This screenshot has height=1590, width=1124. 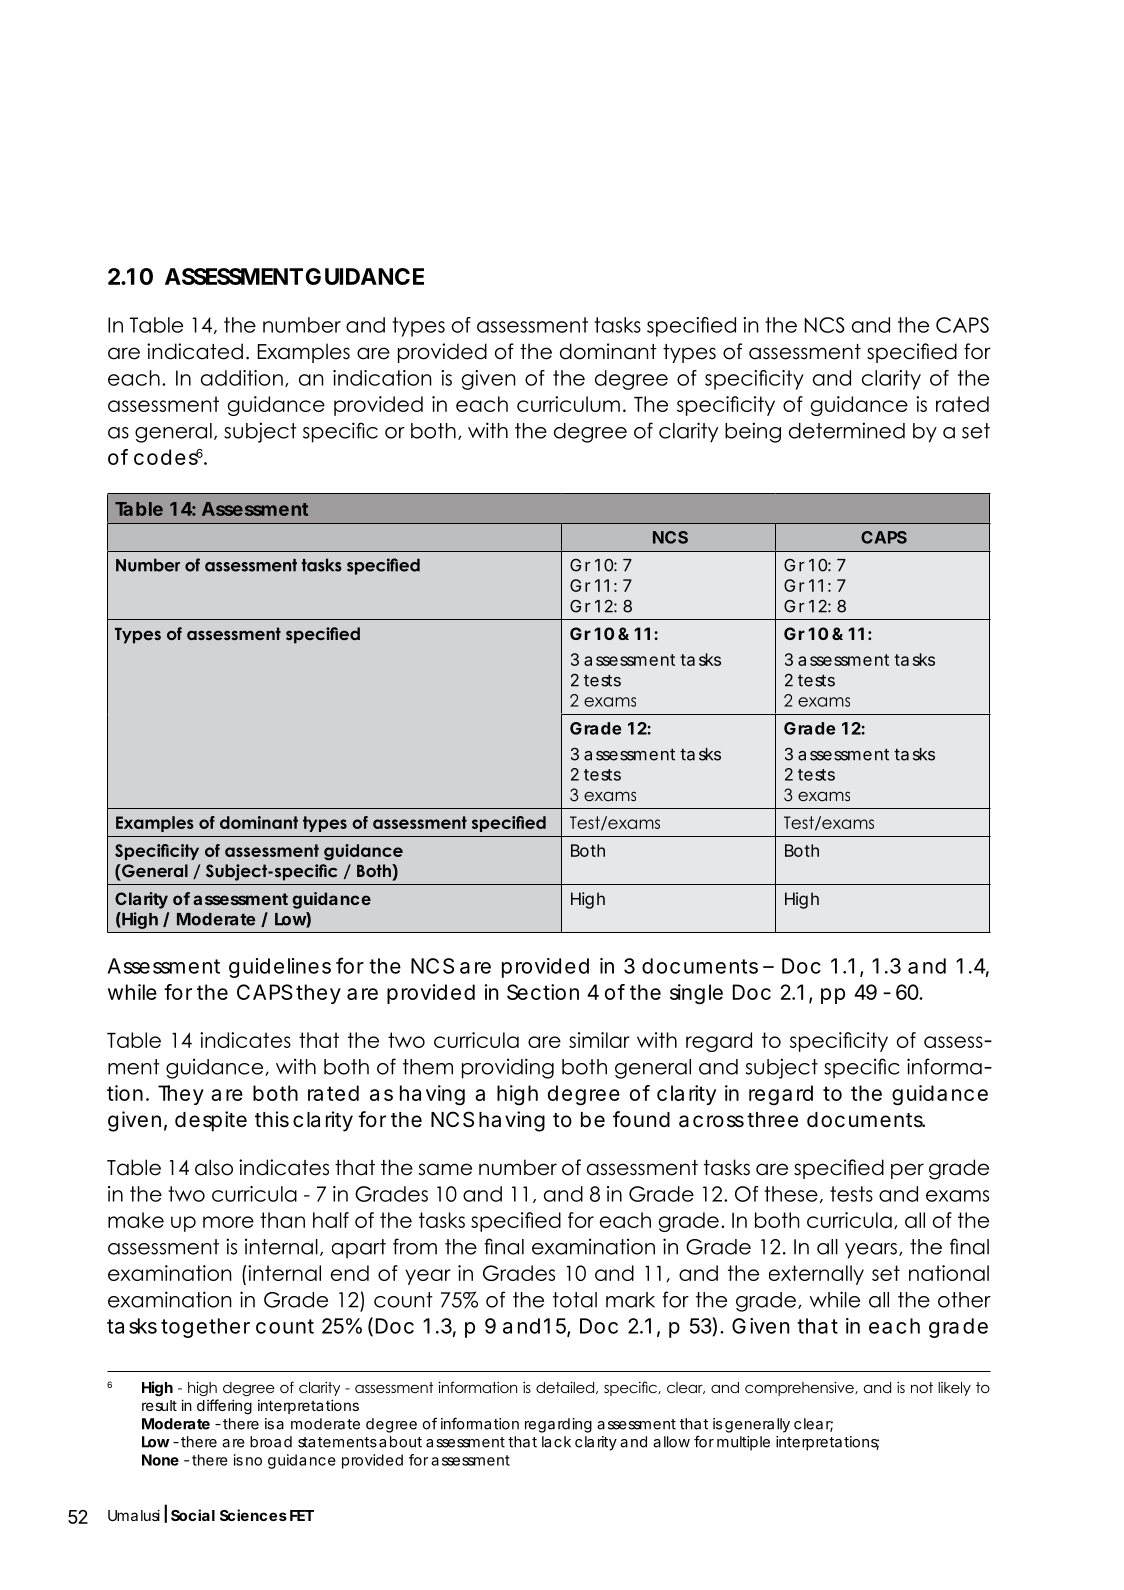 I want to click on curriculum, so click(x=568, y=404).
